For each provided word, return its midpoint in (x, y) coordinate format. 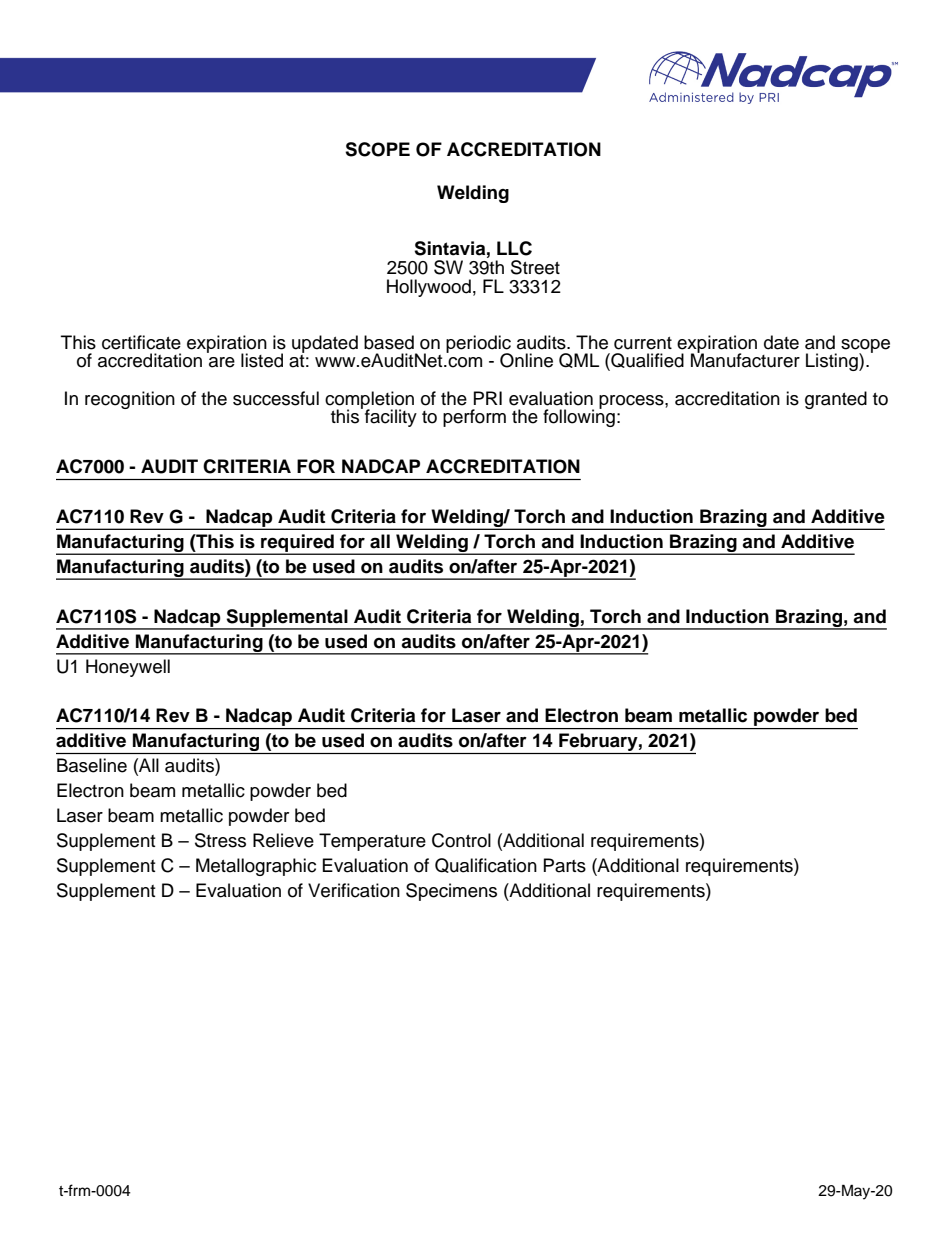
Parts (565, 865)
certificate (141, 342)
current (643, 343)
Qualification (486, 865)
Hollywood (429, 288)
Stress (220, 840)
